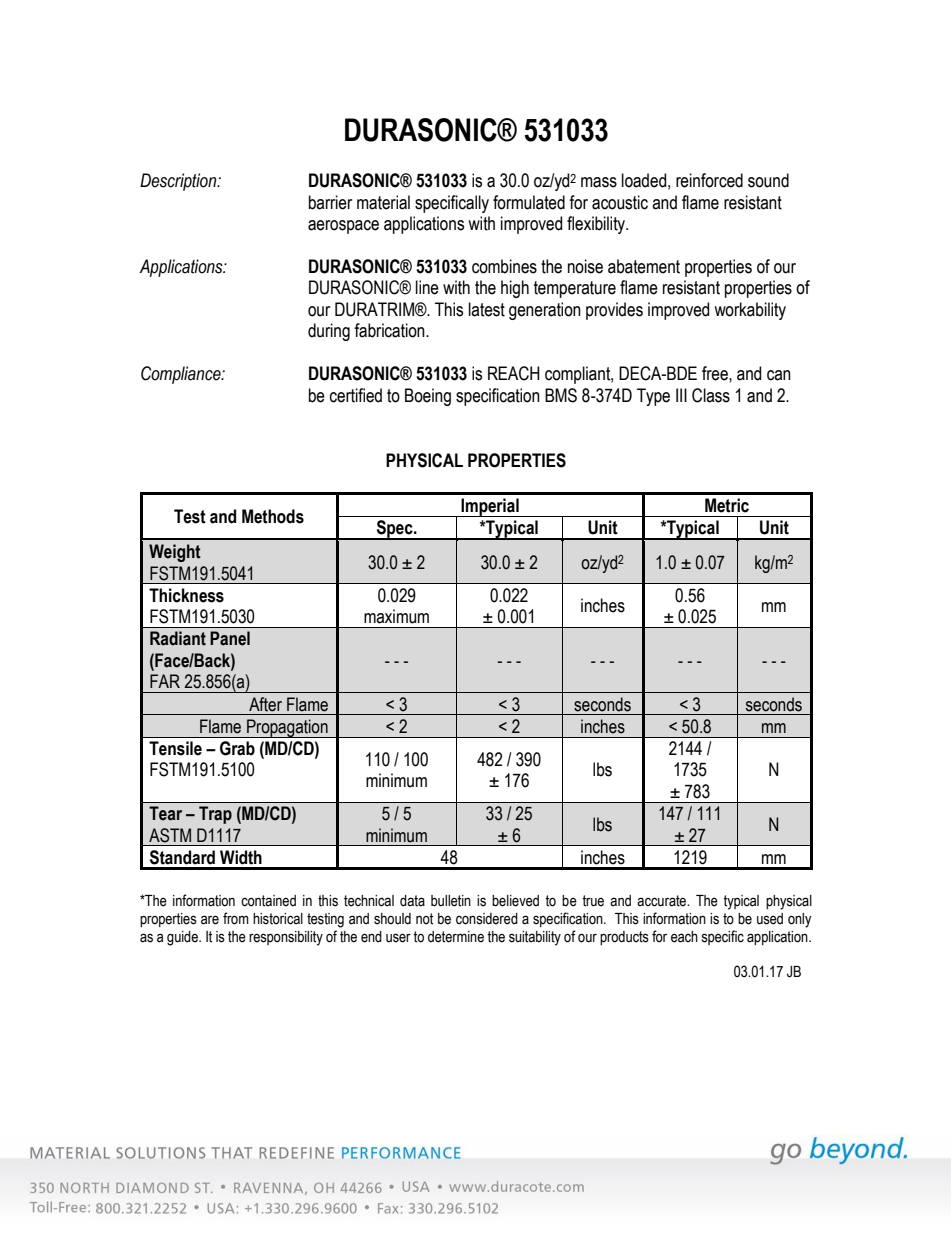 The image size is (952, 1233). What do you see at coordinates (428, 397) in the screenshot?
I see `Boeing` at bounding box center [428, 397].
